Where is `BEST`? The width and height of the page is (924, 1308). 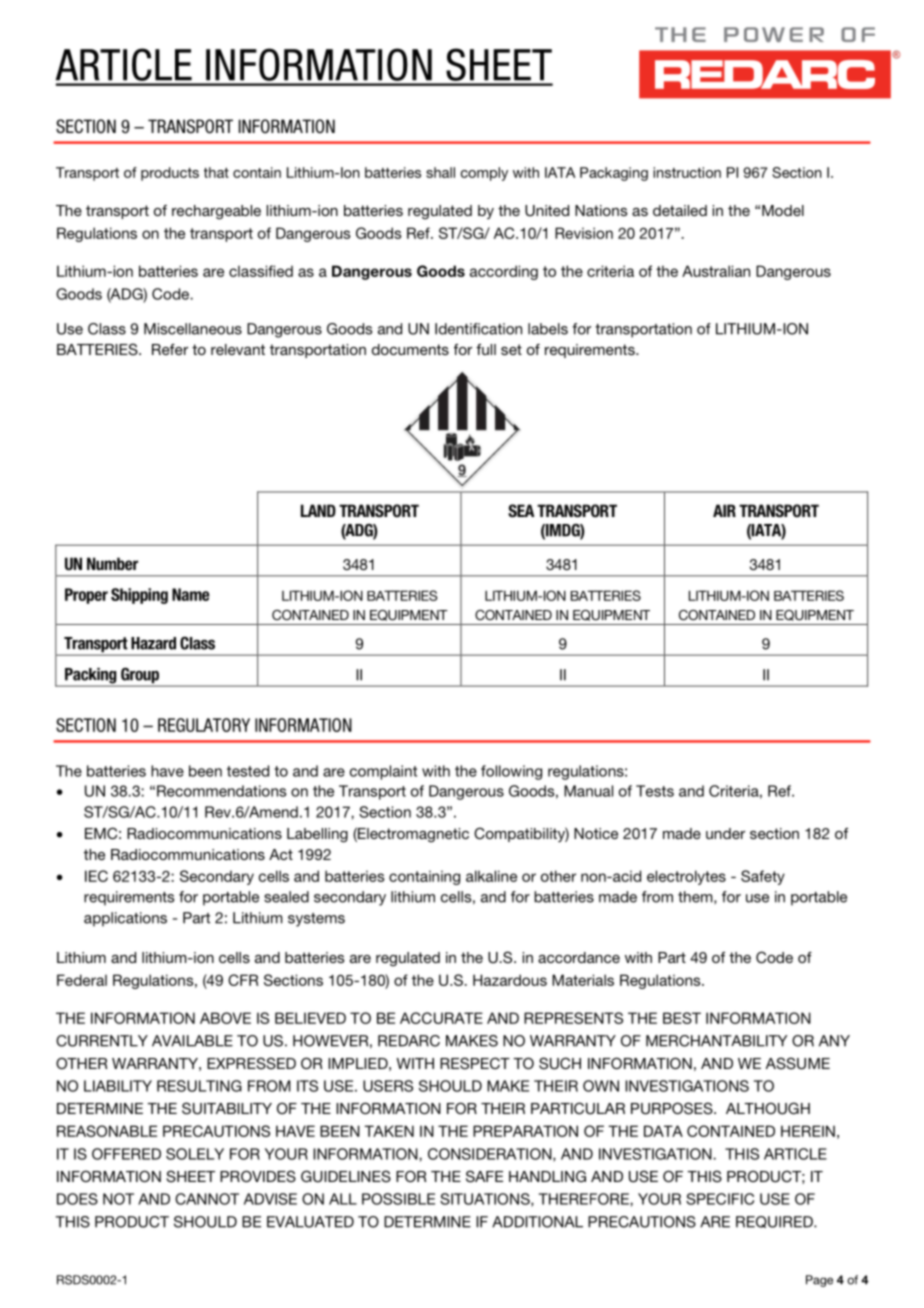
BEST is located at coordinates (682, 1018).
